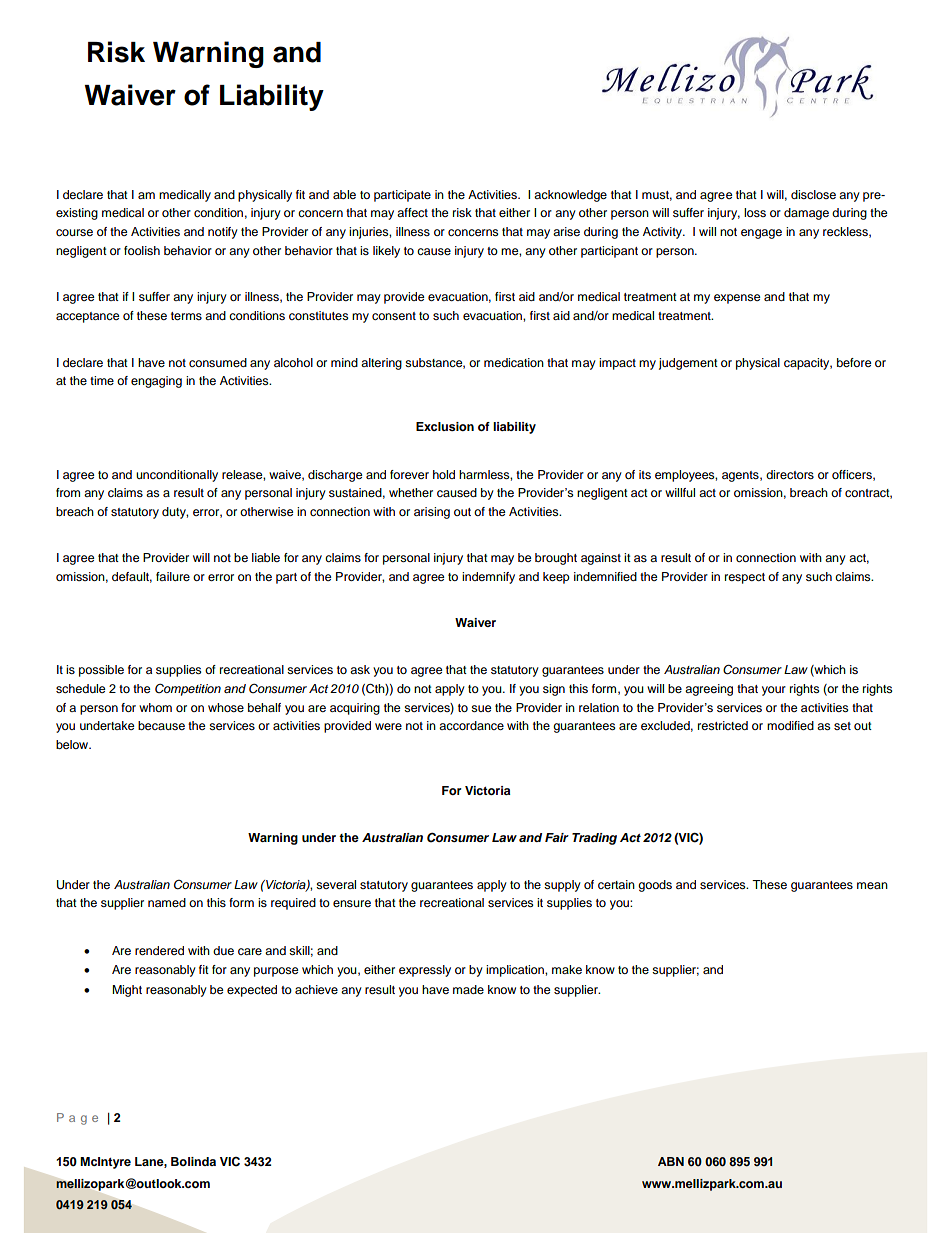  What do you see at coordinates (761, 234) in the screenshot?
I see `engage` at bounding box center [761, 234].
